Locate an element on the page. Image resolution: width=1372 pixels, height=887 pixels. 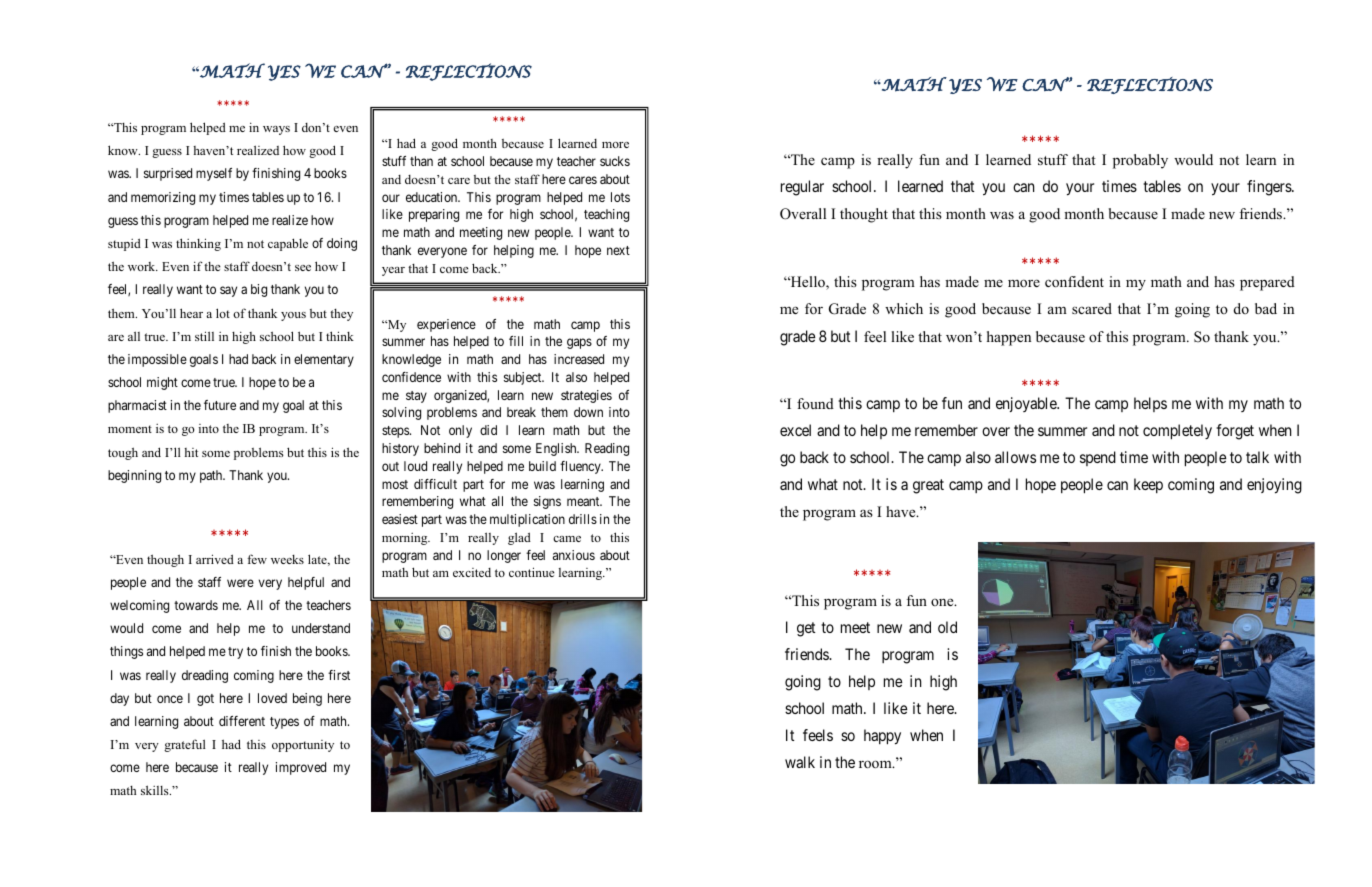
probably is located at coordinates (1140, 161).
